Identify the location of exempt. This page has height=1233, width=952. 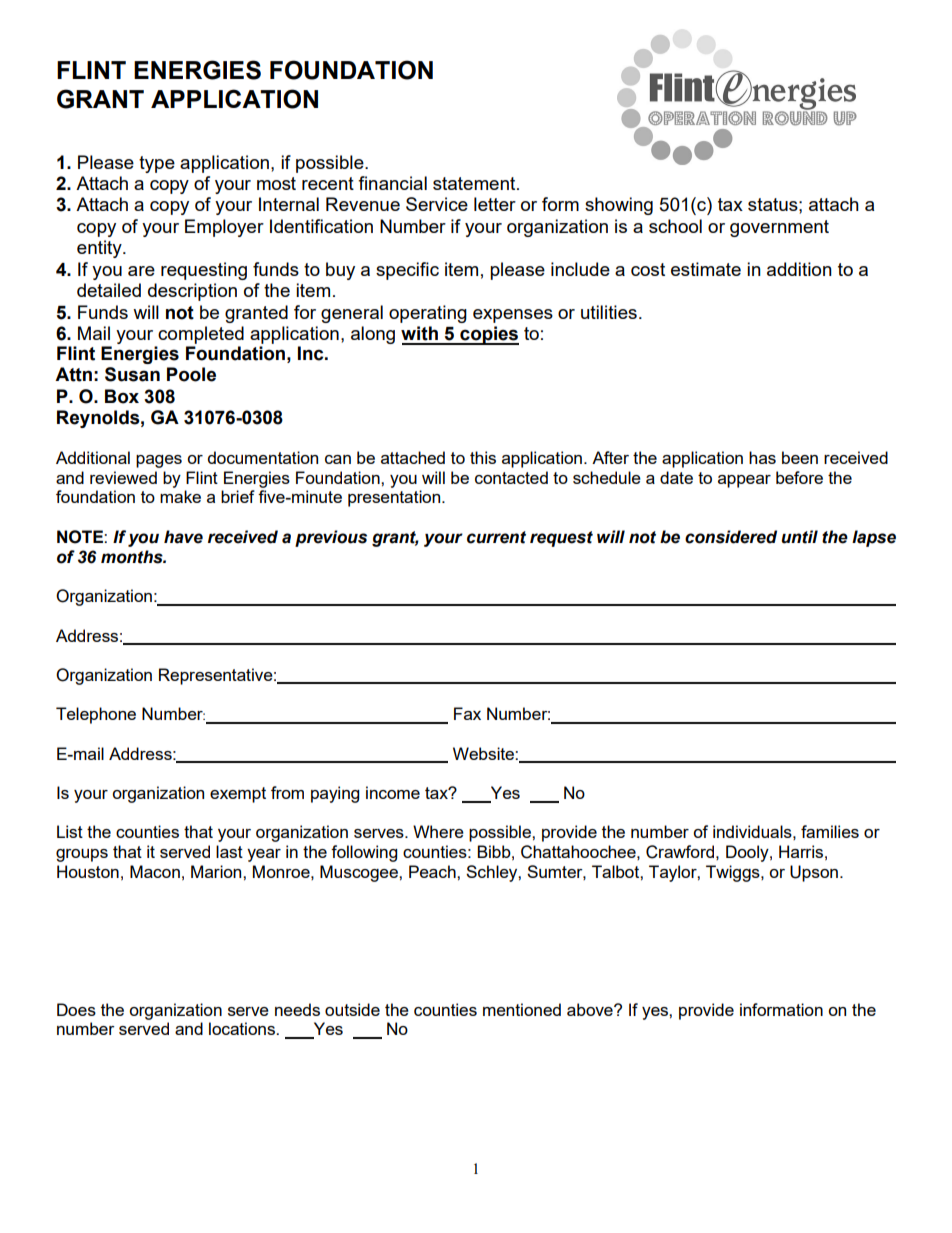
(238, 795).
